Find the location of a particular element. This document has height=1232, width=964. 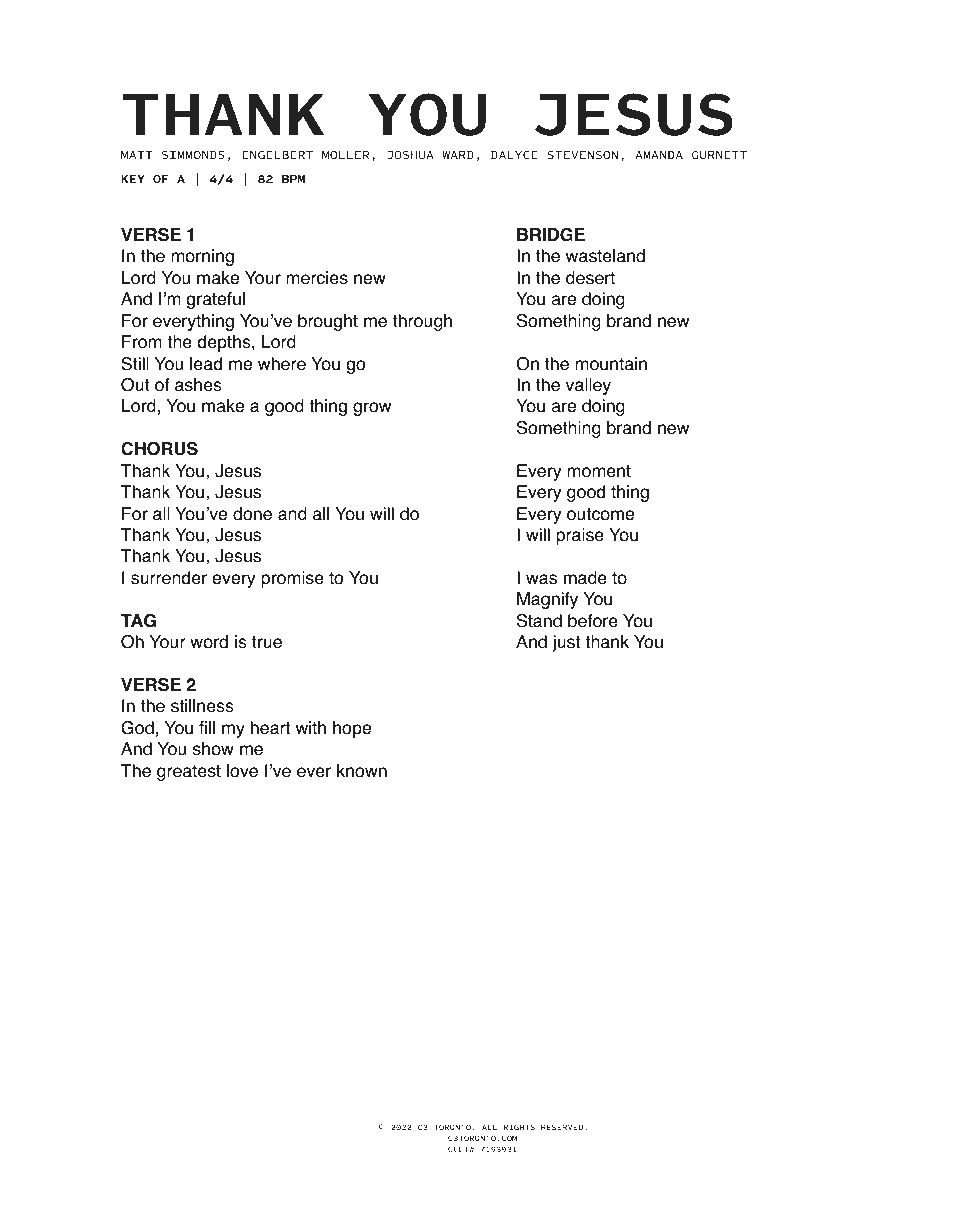

JOSHUA is located at coordinates (410, 155).
